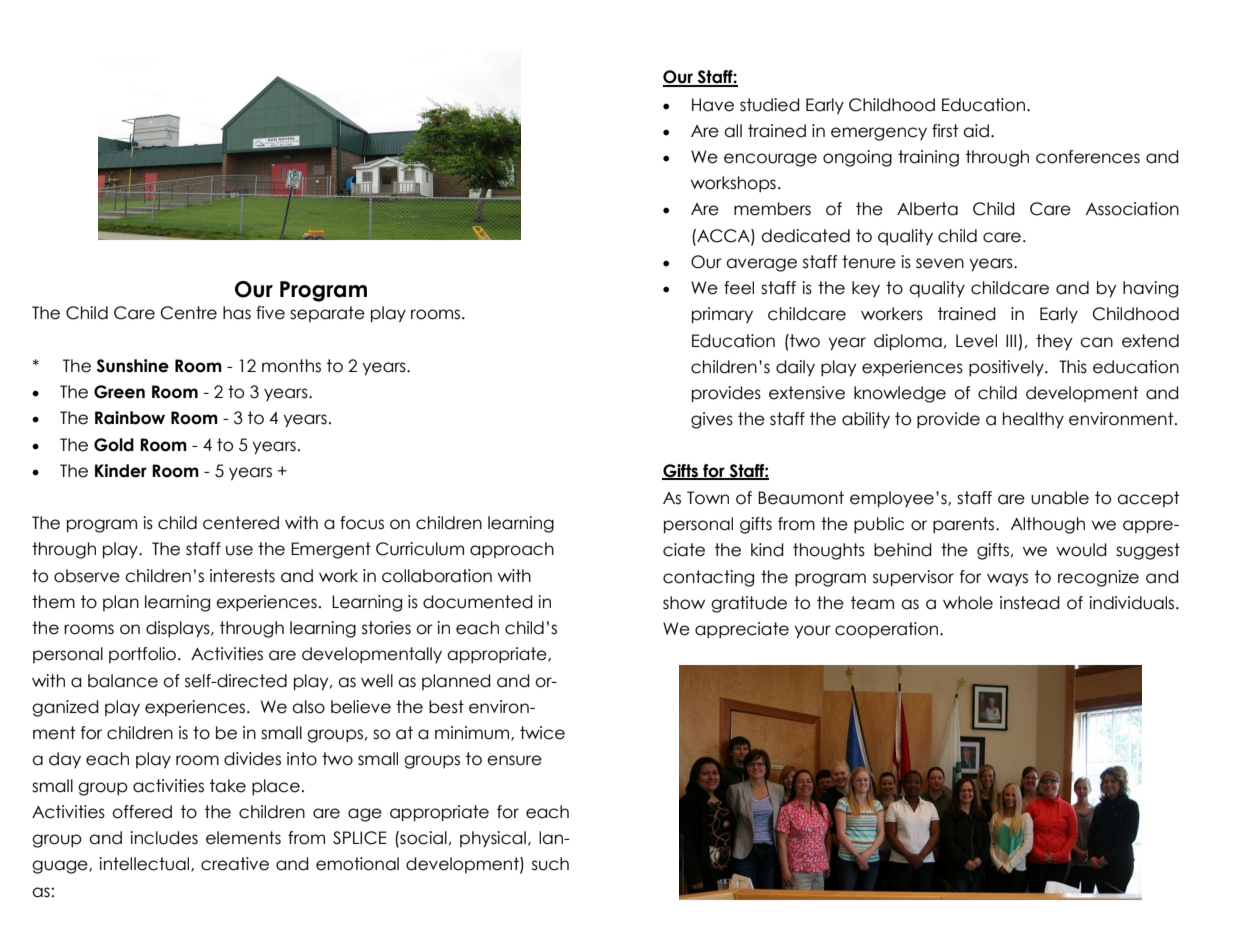  What do you see at coordinates (708, 498) in the screenshot?
I see `Town` at bounding box center [708, 498].
